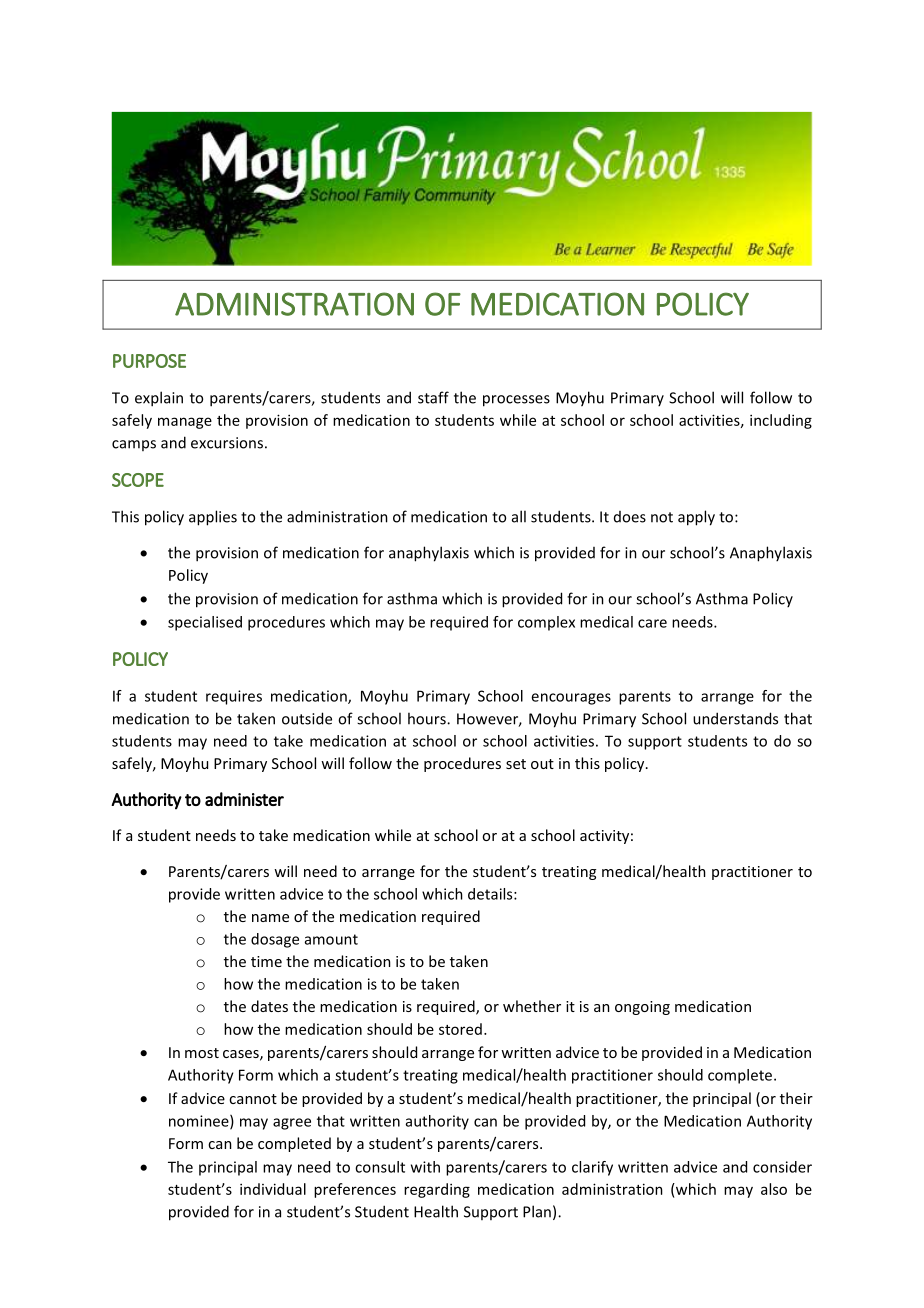  What do you see at coordinates (735, 718) in the screenshot?
I see `understands` at bounding box center [735, 718].
